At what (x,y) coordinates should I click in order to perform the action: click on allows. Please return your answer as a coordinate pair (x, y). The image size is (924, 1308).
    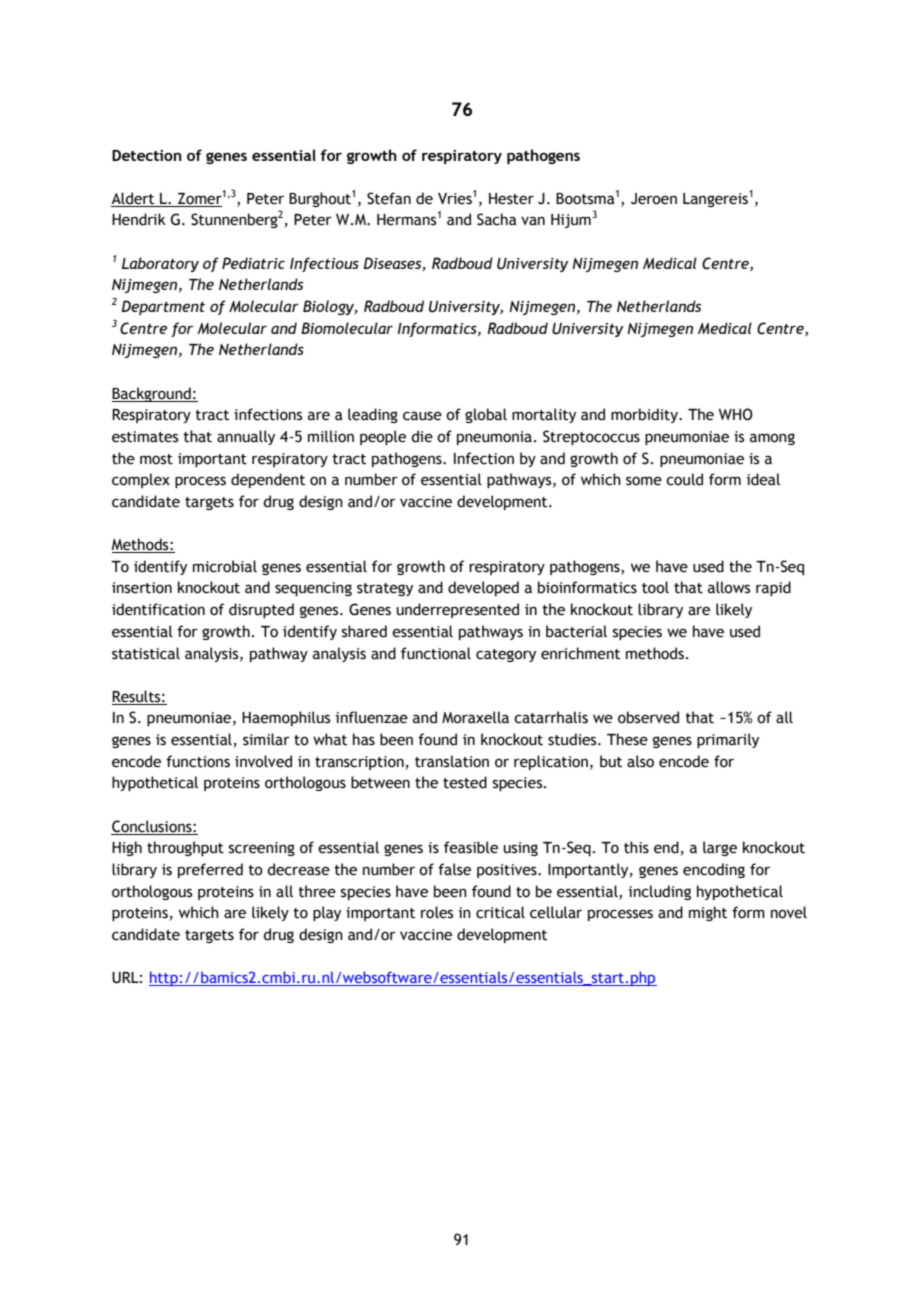
    Looking at the image, I should click on (729, 587).
